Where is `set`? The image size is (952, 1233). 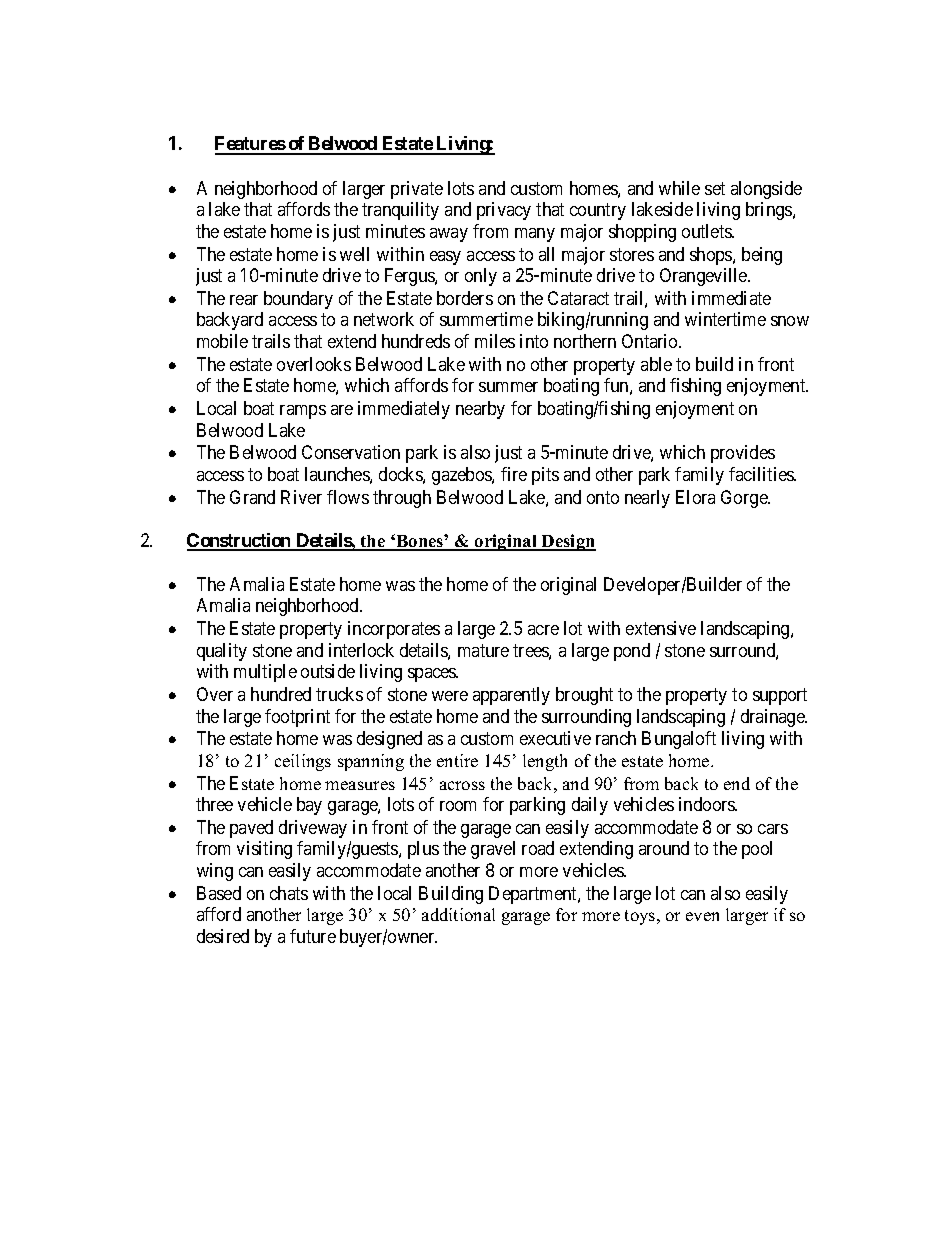
set is located at coordinates (715, 188).
